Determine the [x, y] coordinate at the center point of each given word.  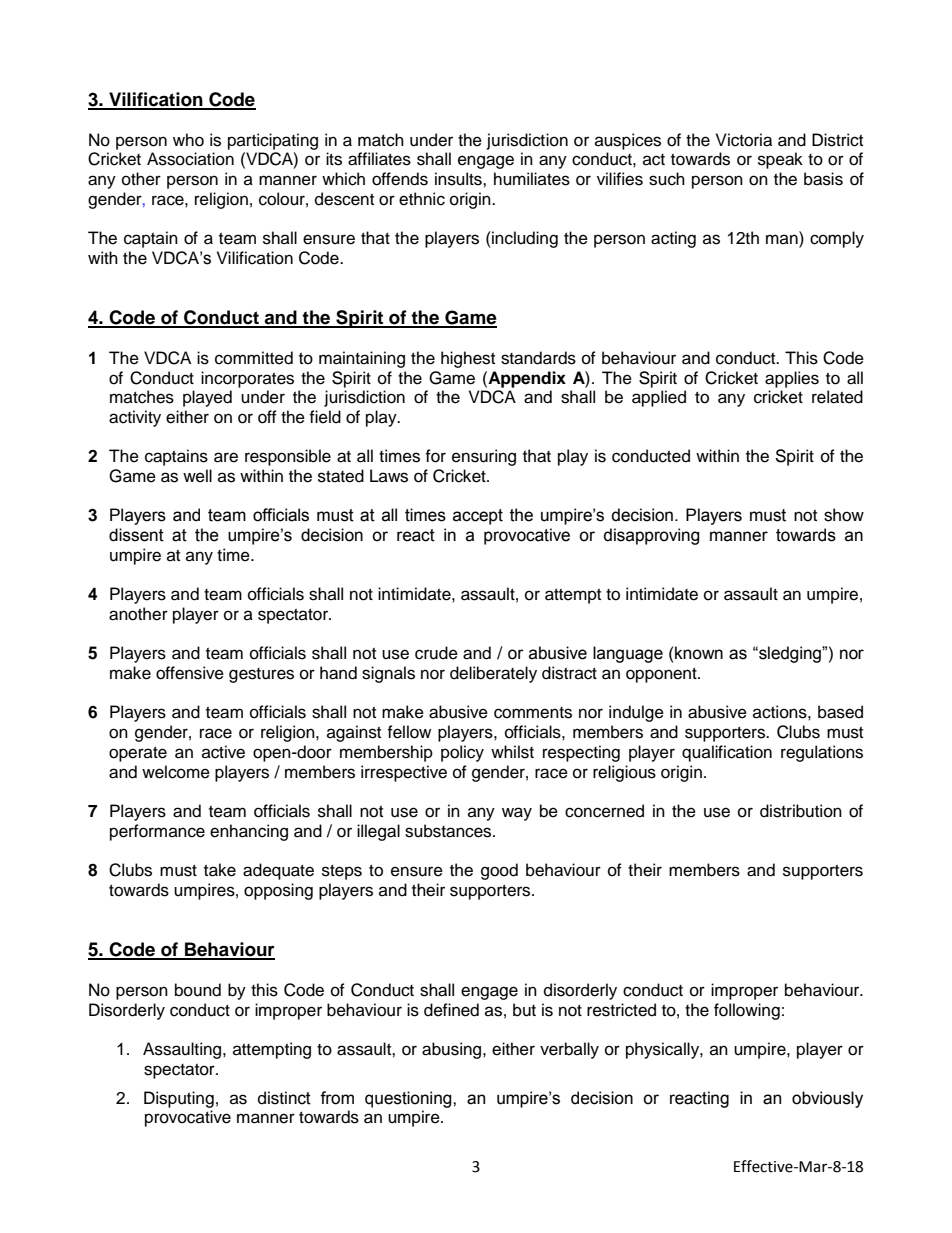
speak [780, 160]
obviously [827, 1099]
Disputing [179, 1099]
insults [459, 179]
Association [190, 159]
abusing [451, 1050]
